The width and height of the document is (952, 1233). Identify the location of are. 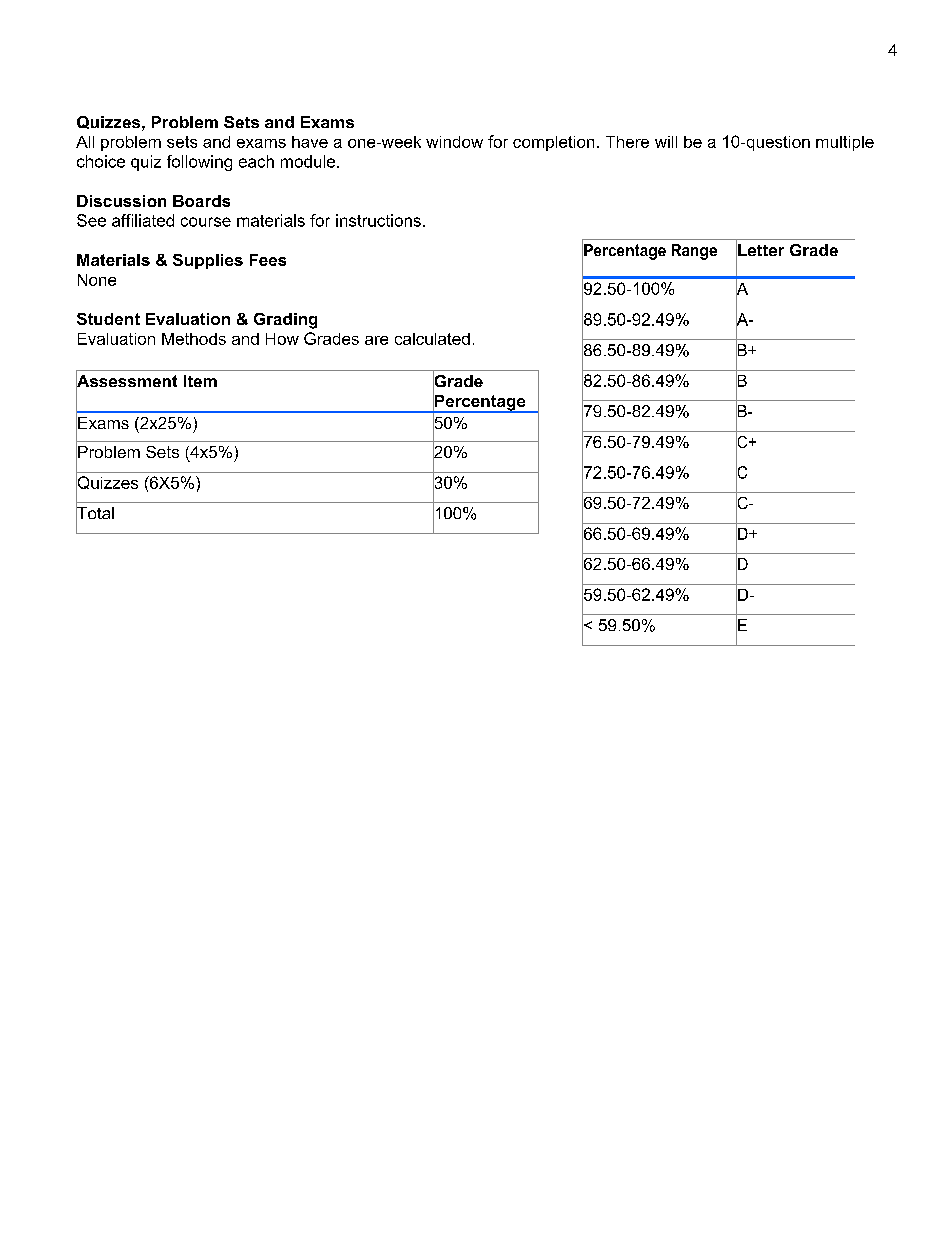
(376, 340).
